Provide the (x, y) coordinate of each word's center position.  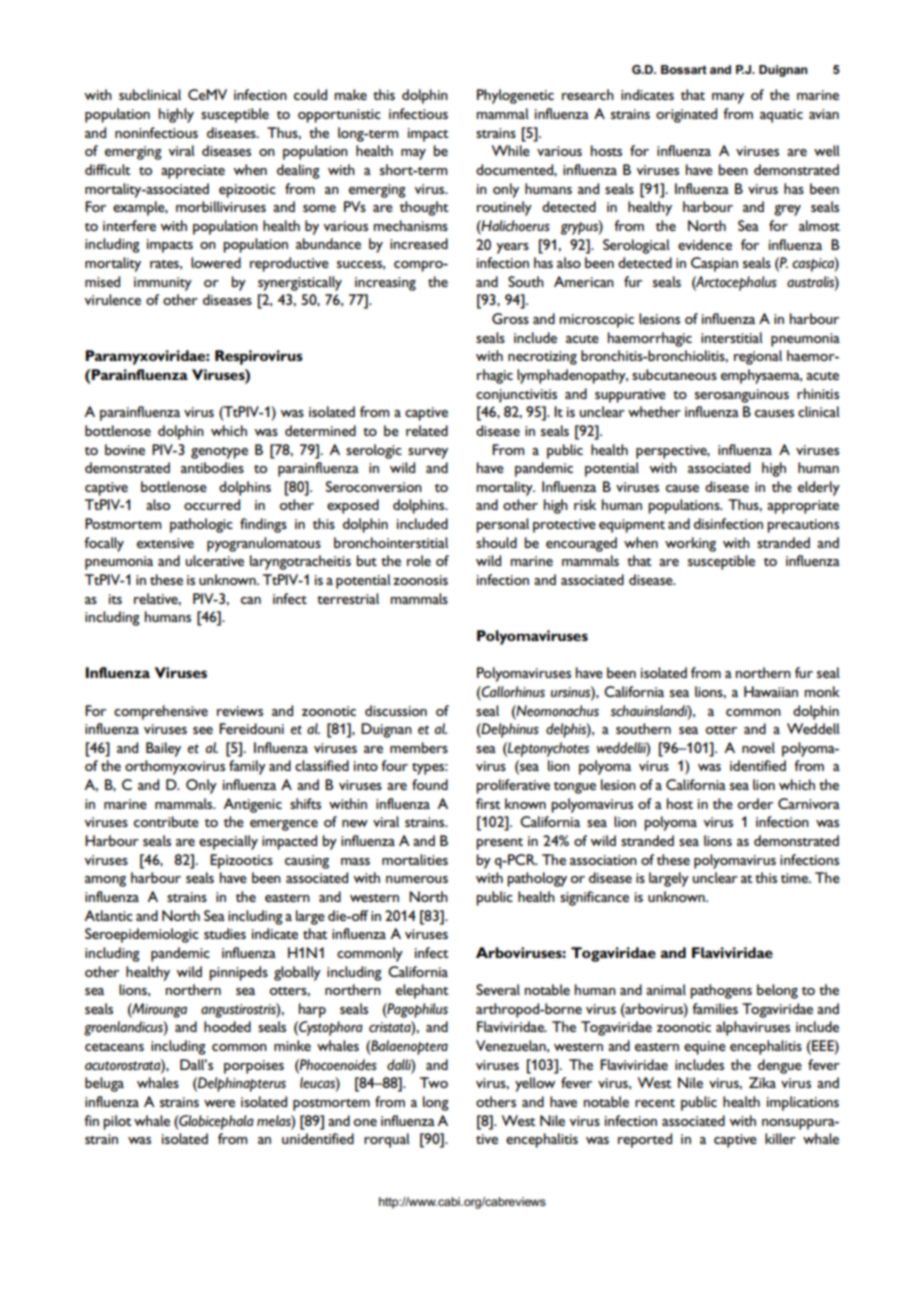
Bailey (163, 749)
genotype (219, 453)
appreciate (193, 172)
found (430, 784)
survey (428, 453)
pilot (117, 1122)
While (511, 150)
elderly (819, 488)
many (728, 98)
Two (434, 1082)
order (755, 803)
